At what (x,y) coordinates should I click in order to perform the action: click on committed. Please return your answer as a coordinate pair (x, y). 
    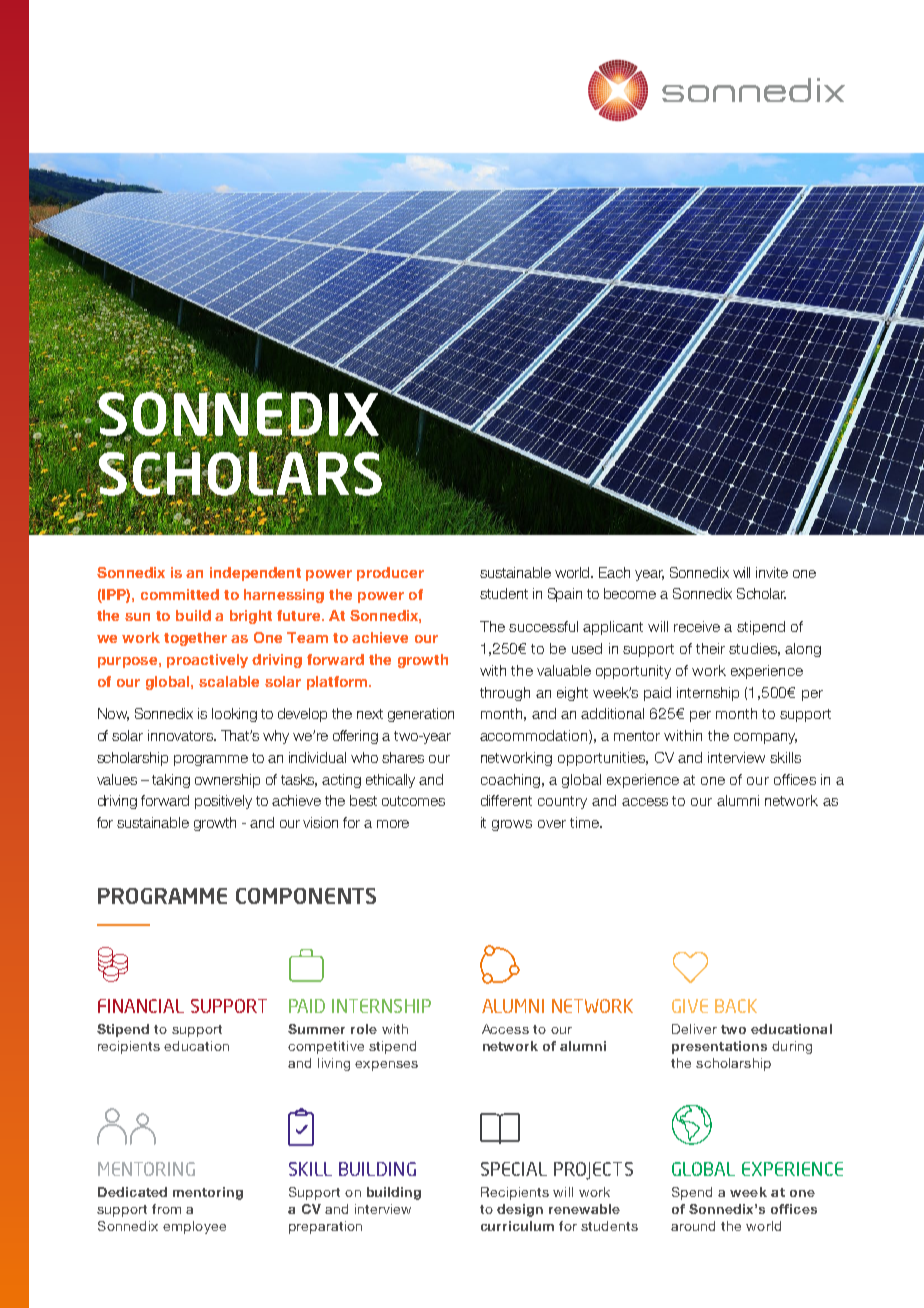
    Looking at the image, I should click on (180, 594).
